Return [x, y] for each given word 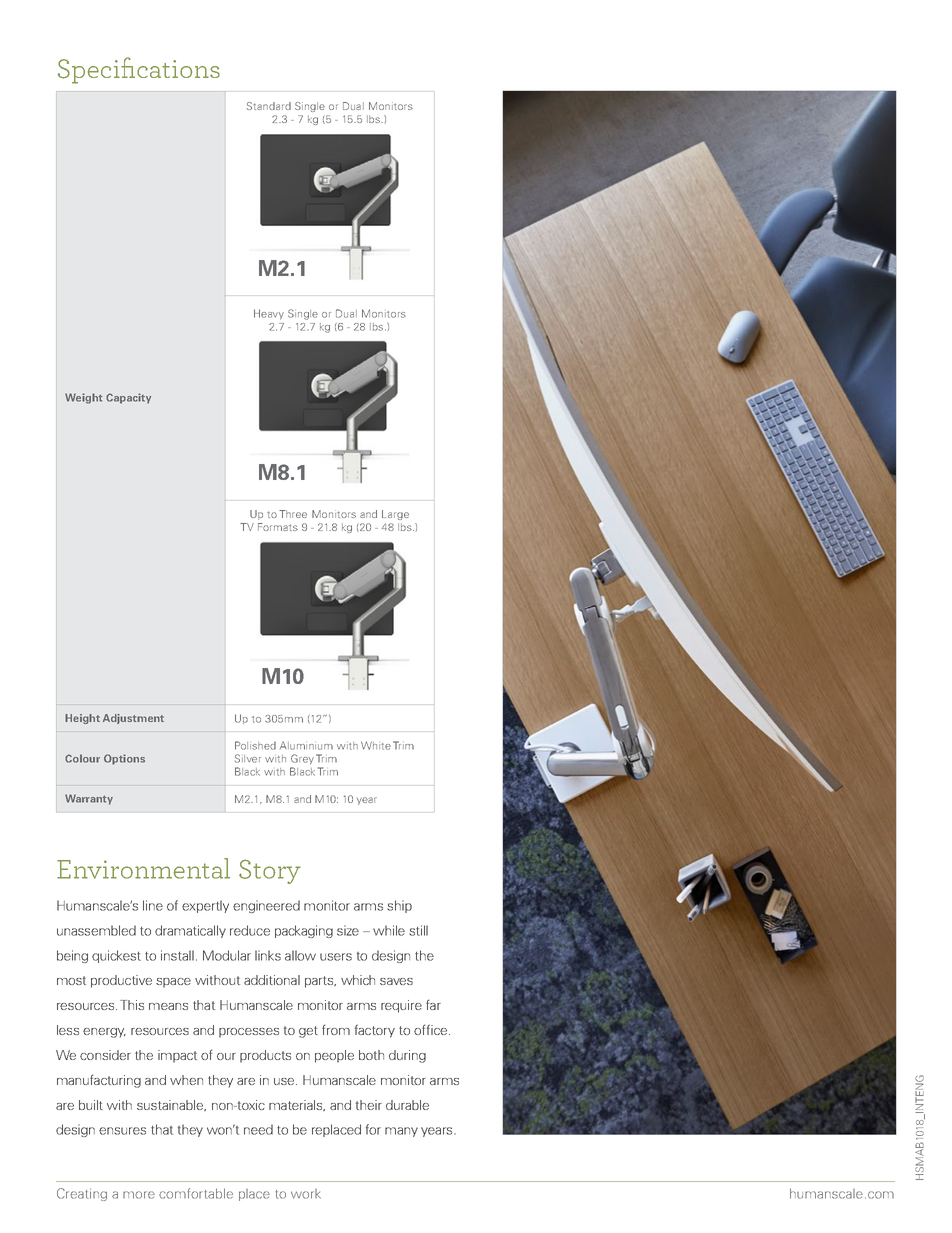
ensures [122, 1131]
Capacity [128, 398]
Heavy [269, 314]
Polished [255, 745]
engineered [266, 906]
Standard [269, 106]
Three [293, 514]
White [376, 745]
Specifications [139, 70]
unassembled [96, 930]
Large [395, 515]
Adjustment [133, 719]
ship [399, 906]
